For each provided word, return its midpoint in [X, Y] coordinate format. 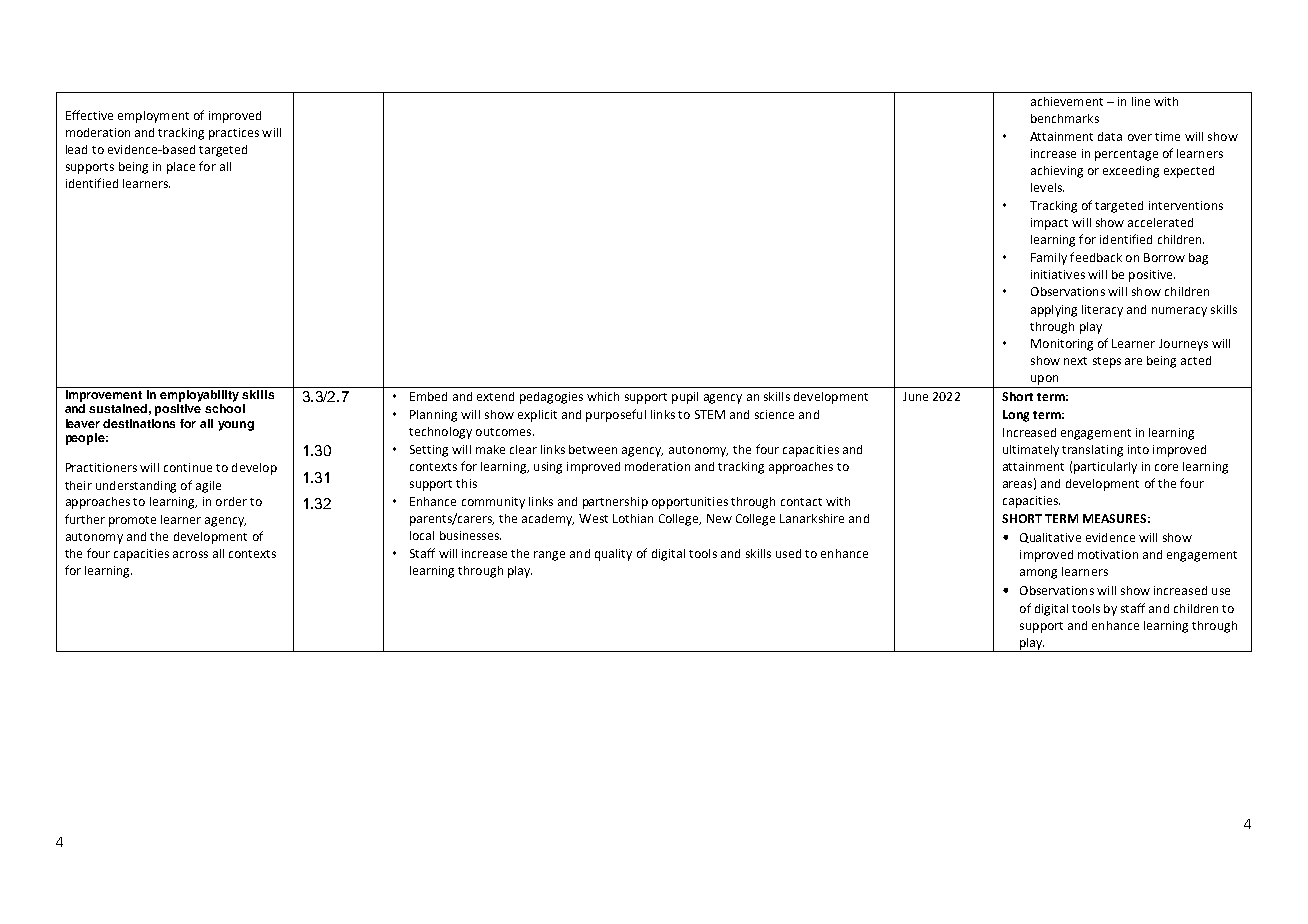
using [548, 468]
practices [234, 134]
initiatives [1058, 274]
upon [1044, 380]
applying [1054, 311]
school [225, 408]
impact [1049, 224]
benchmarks [1065, 118]
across [190, 554]
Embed [428, 396]
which [603, 396]
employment [153, 117]
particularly [1105, 468]
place [181, 168]
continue [188, 467]
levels [1047, 187]
